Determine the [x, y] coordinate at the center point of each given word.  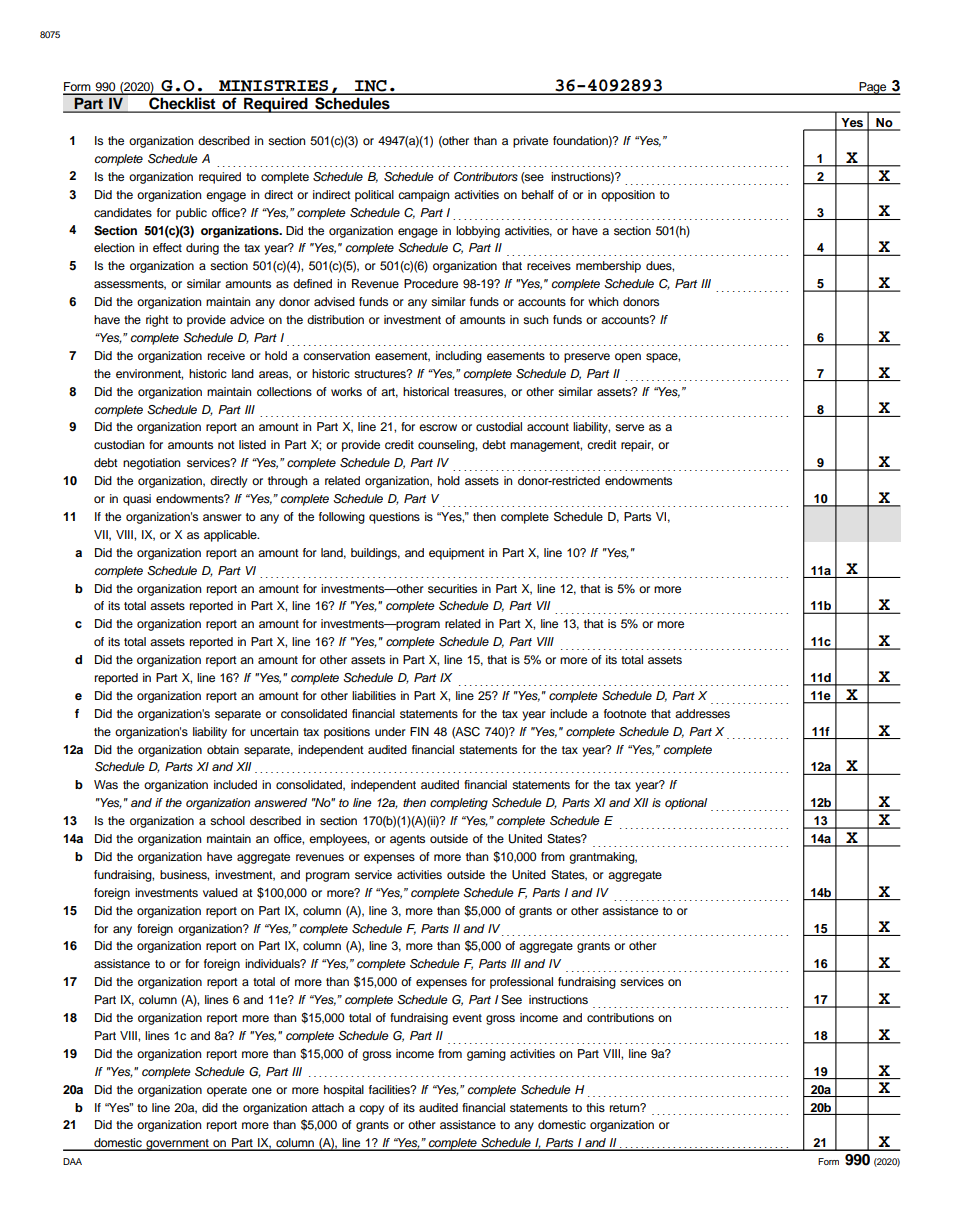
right [157, 321]
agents [407, 840]
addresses [702, 713]
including [459, 357]
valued [220, 892]
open [628, 358]
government [177, 1145]
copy [371, 1110]
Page [873, 88]
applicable [231, 536]
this [595, 1107]
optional [686, 804]
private [530, 142]
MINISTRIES [273, 87]
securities [452, 588]
